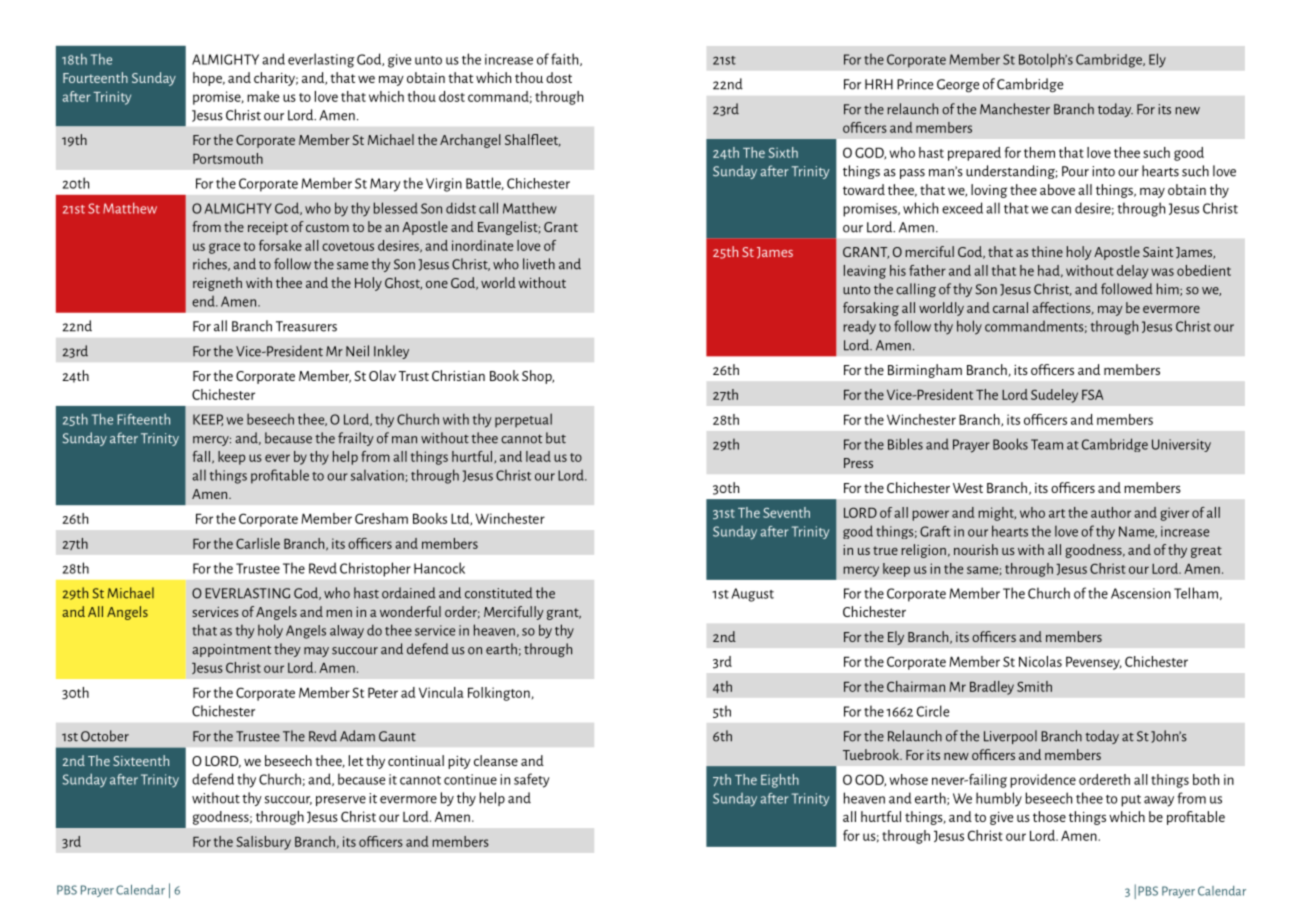 This screenshot has width=1308, height=924. What do you see at coordinates (258, 543) in the screenshot?
I see `Carlisle` at bounding box center [258, 543].
